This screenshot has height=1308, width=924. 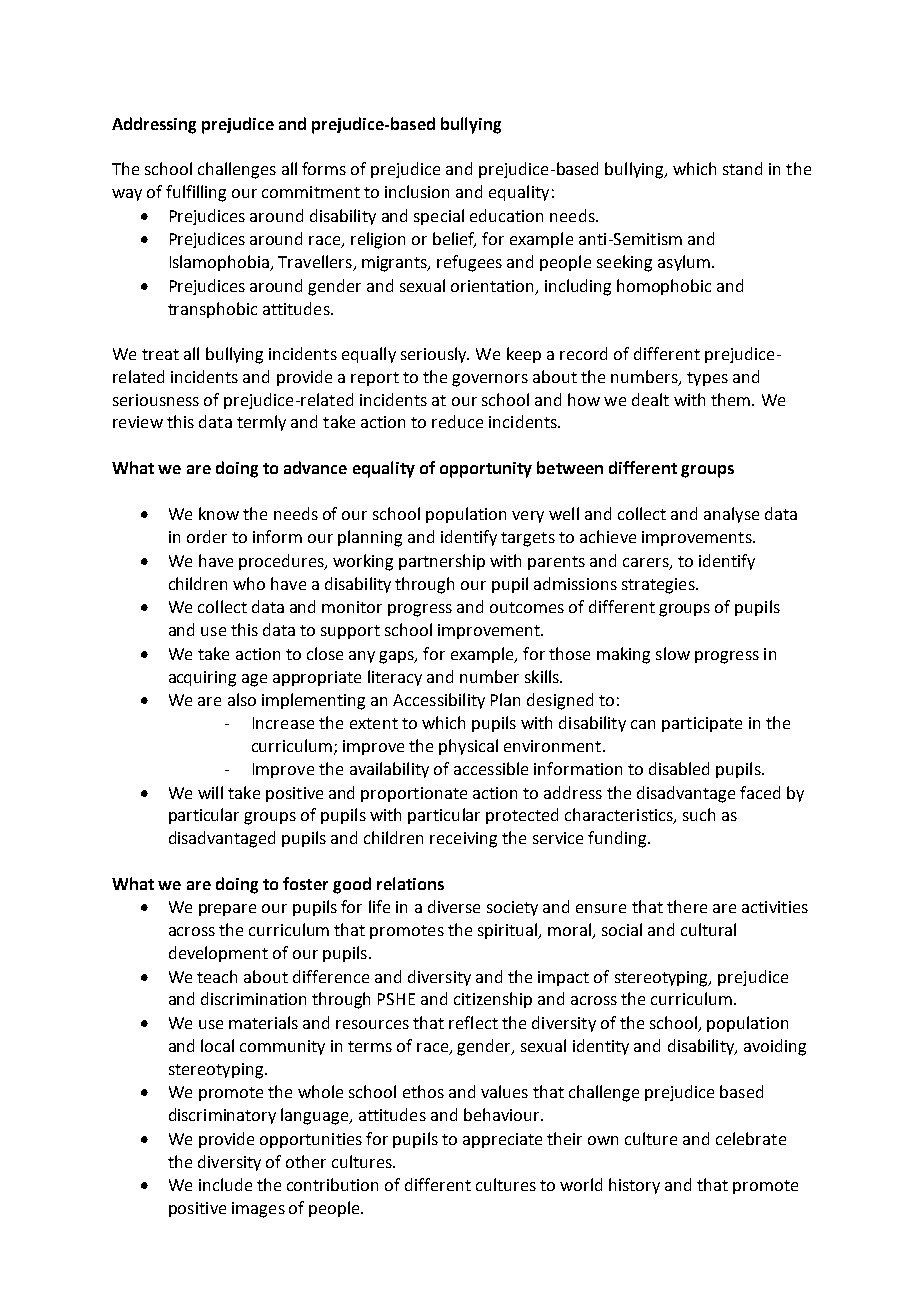 I want to click on proportionate, so click(x=414, y=794).
